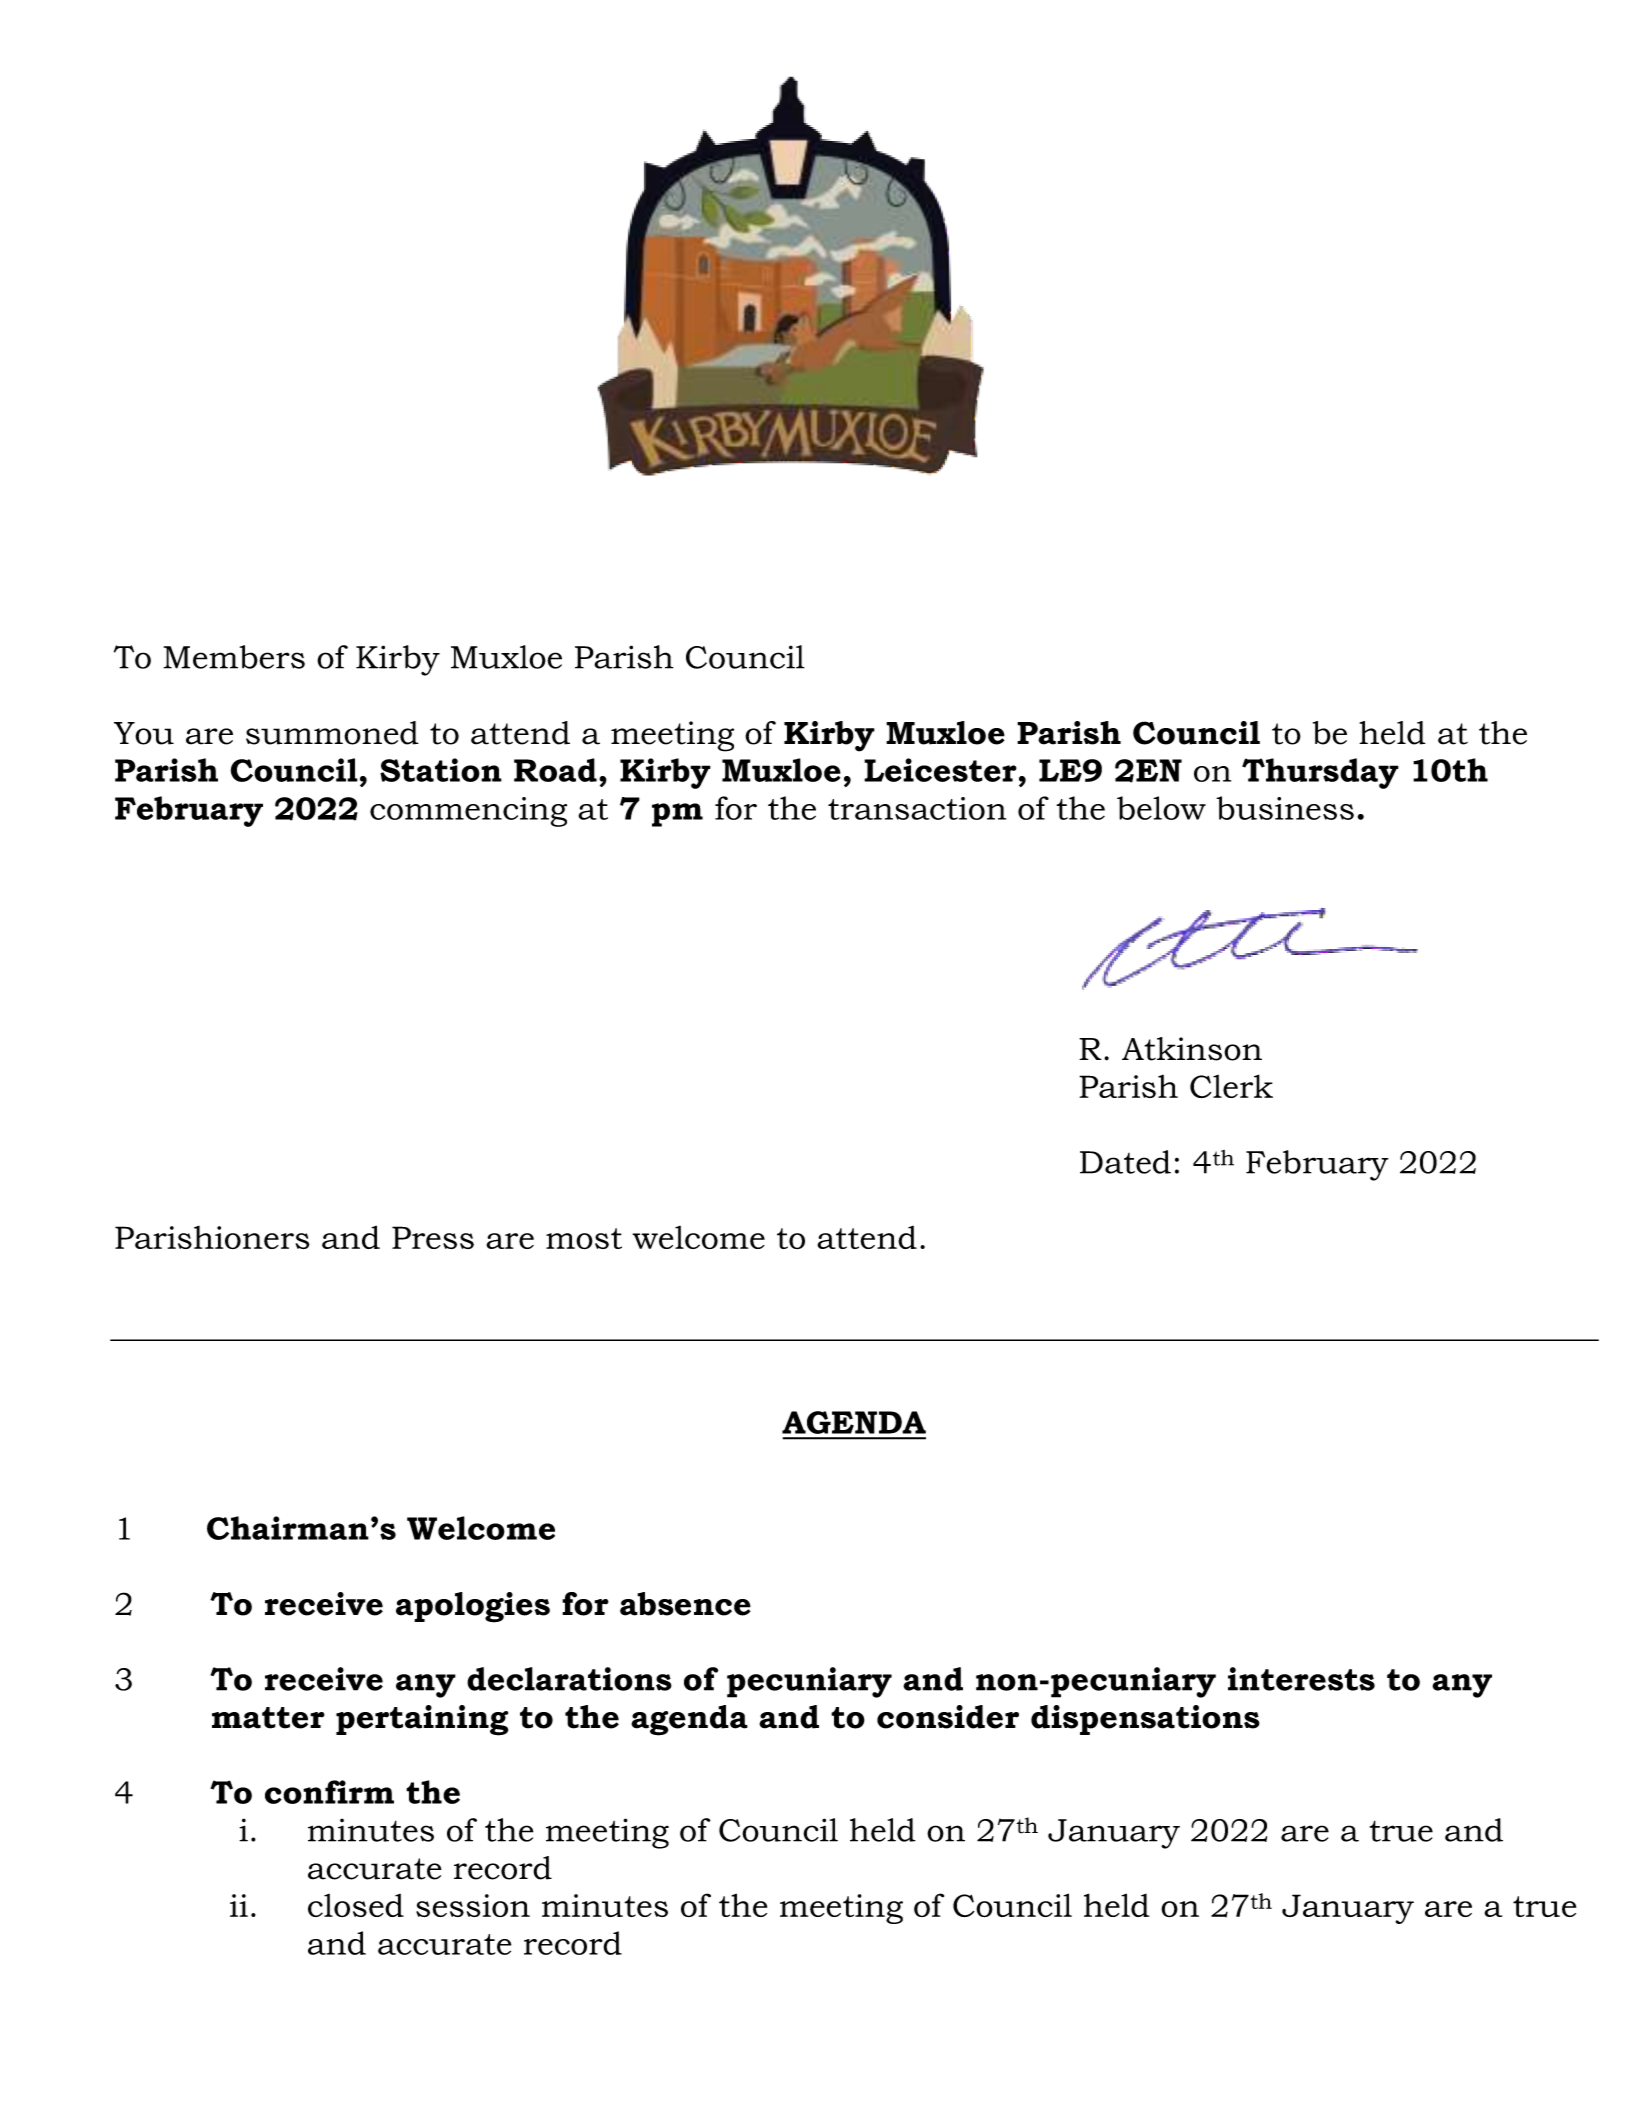 This screenshot has height=2122, width=1639. I want to click on Thursday, so click(1320, 773).
